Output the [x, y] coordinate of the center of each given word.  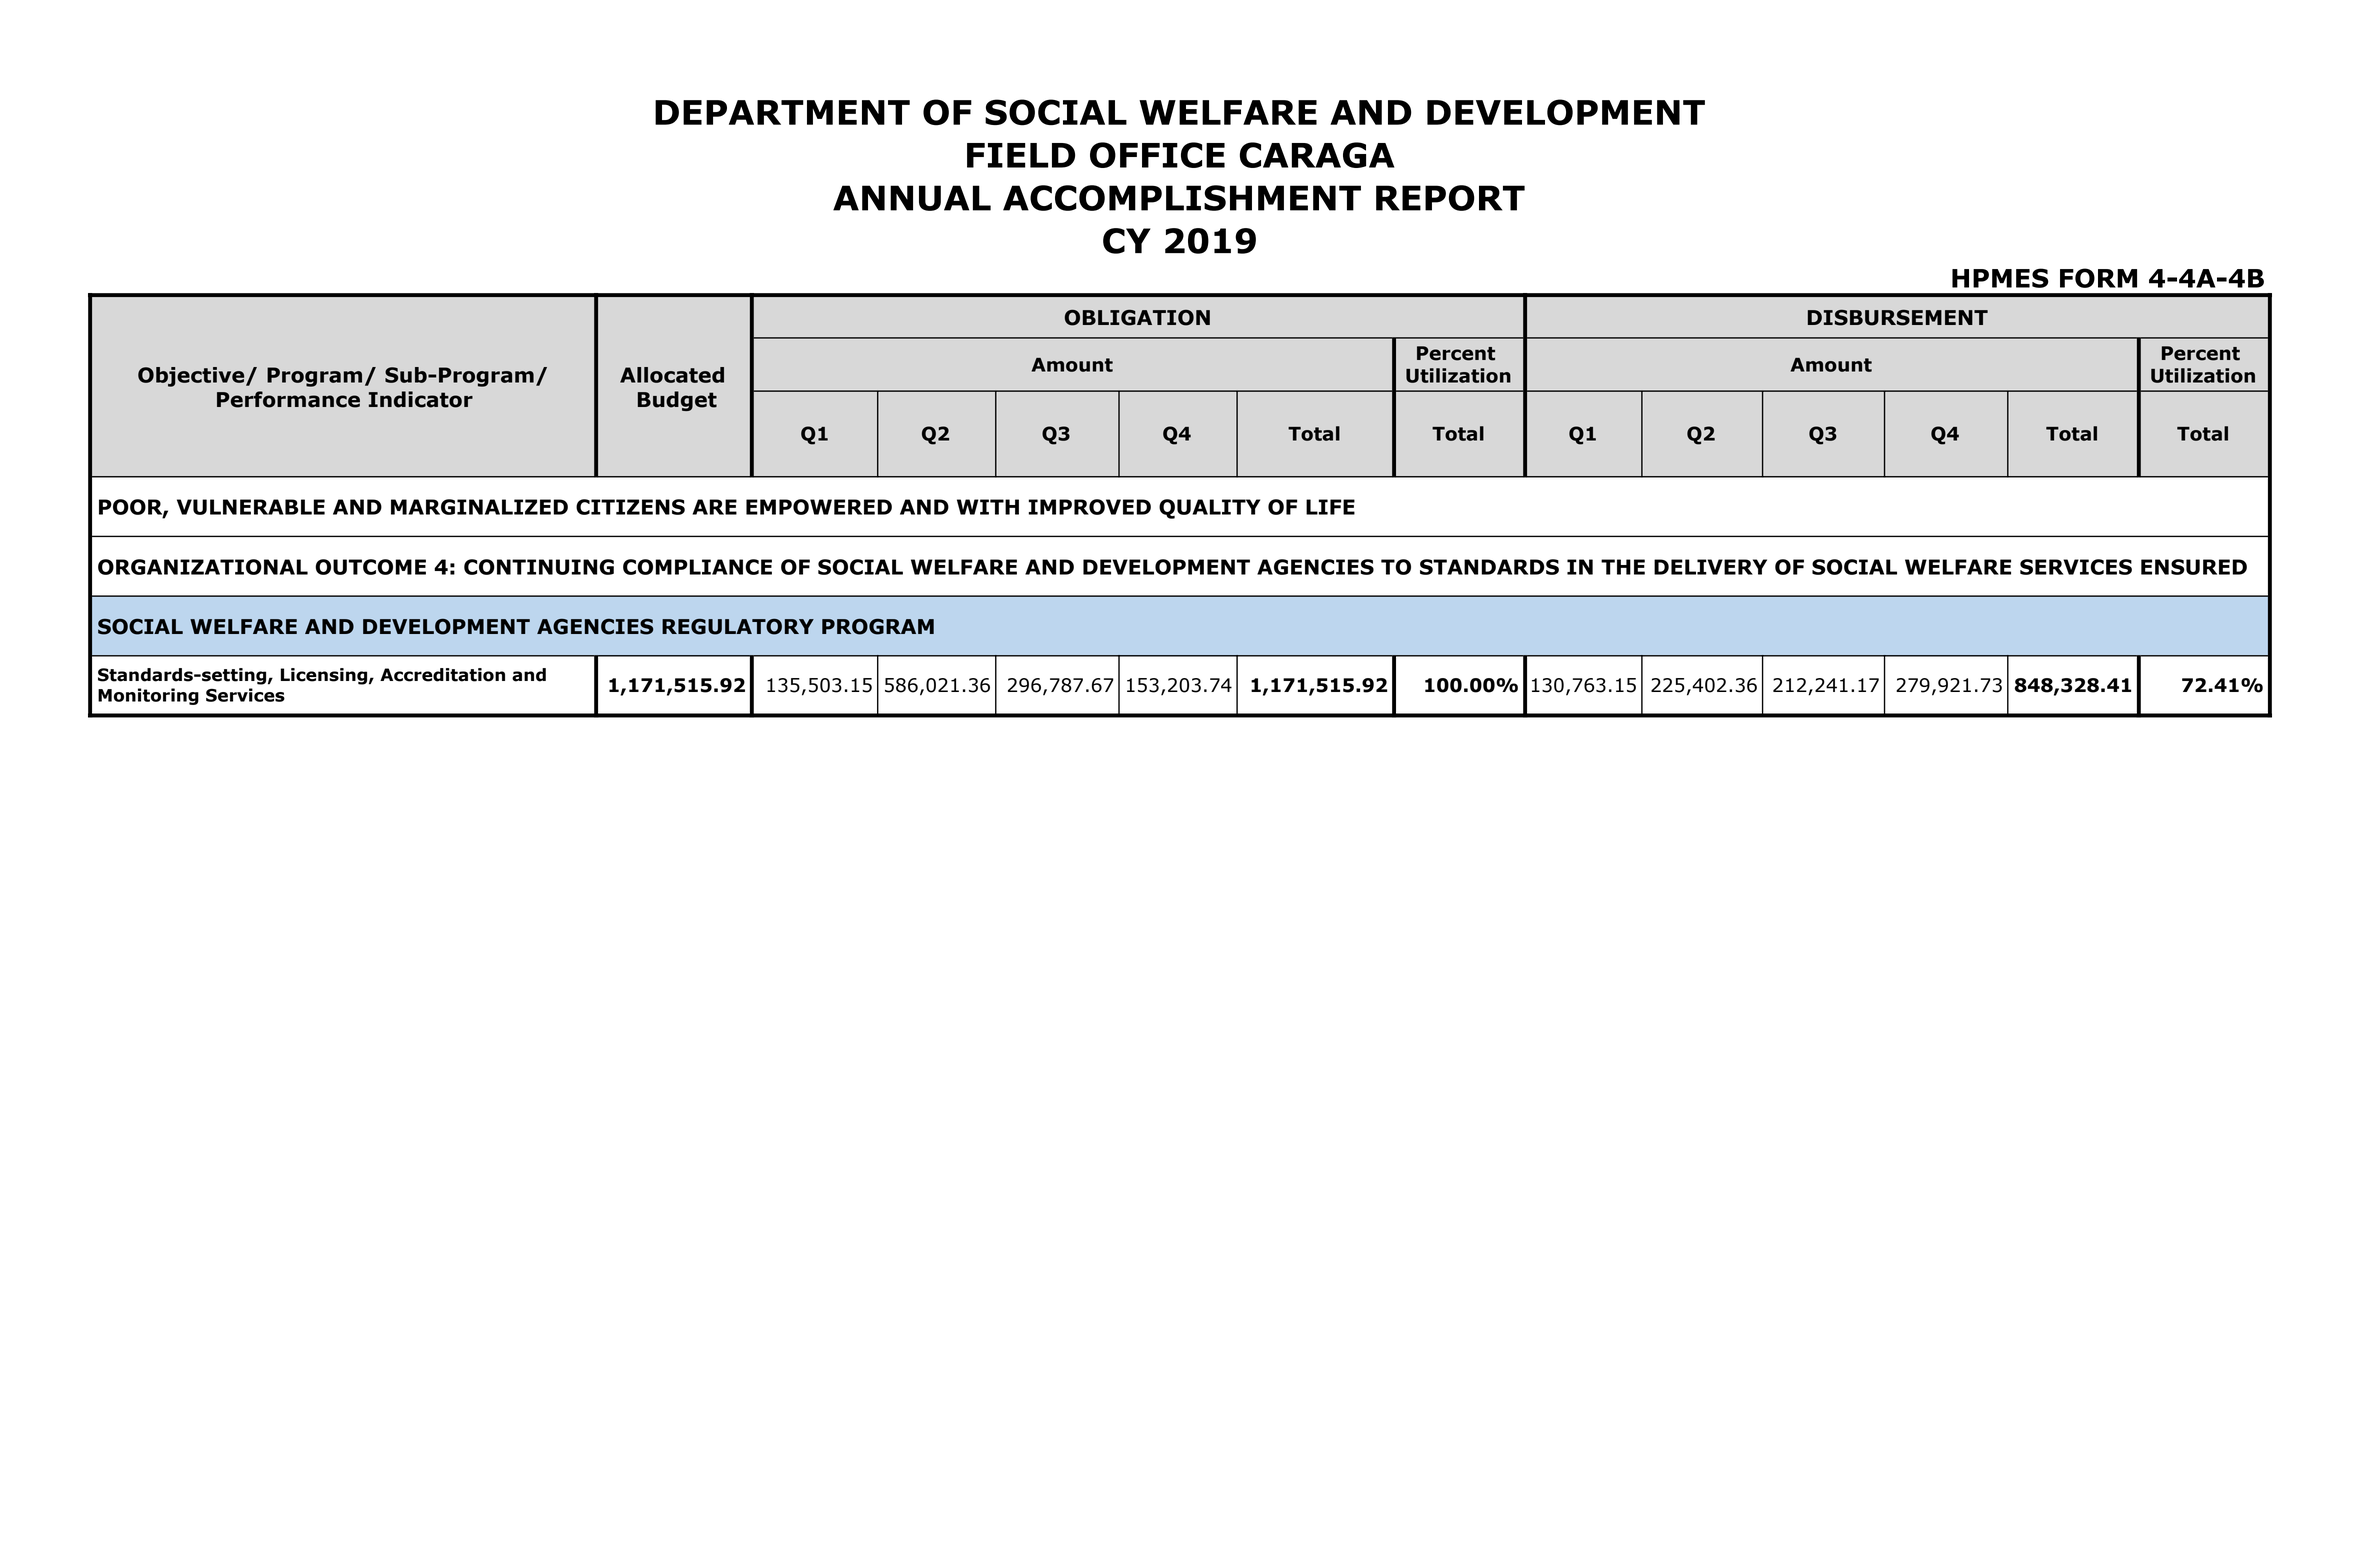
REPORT [1450, 198]
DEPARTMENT [782, 112]
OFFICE [1157, 155]
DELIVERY [1710, 567]
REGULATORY [738, 627]
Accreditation [442, 675]
